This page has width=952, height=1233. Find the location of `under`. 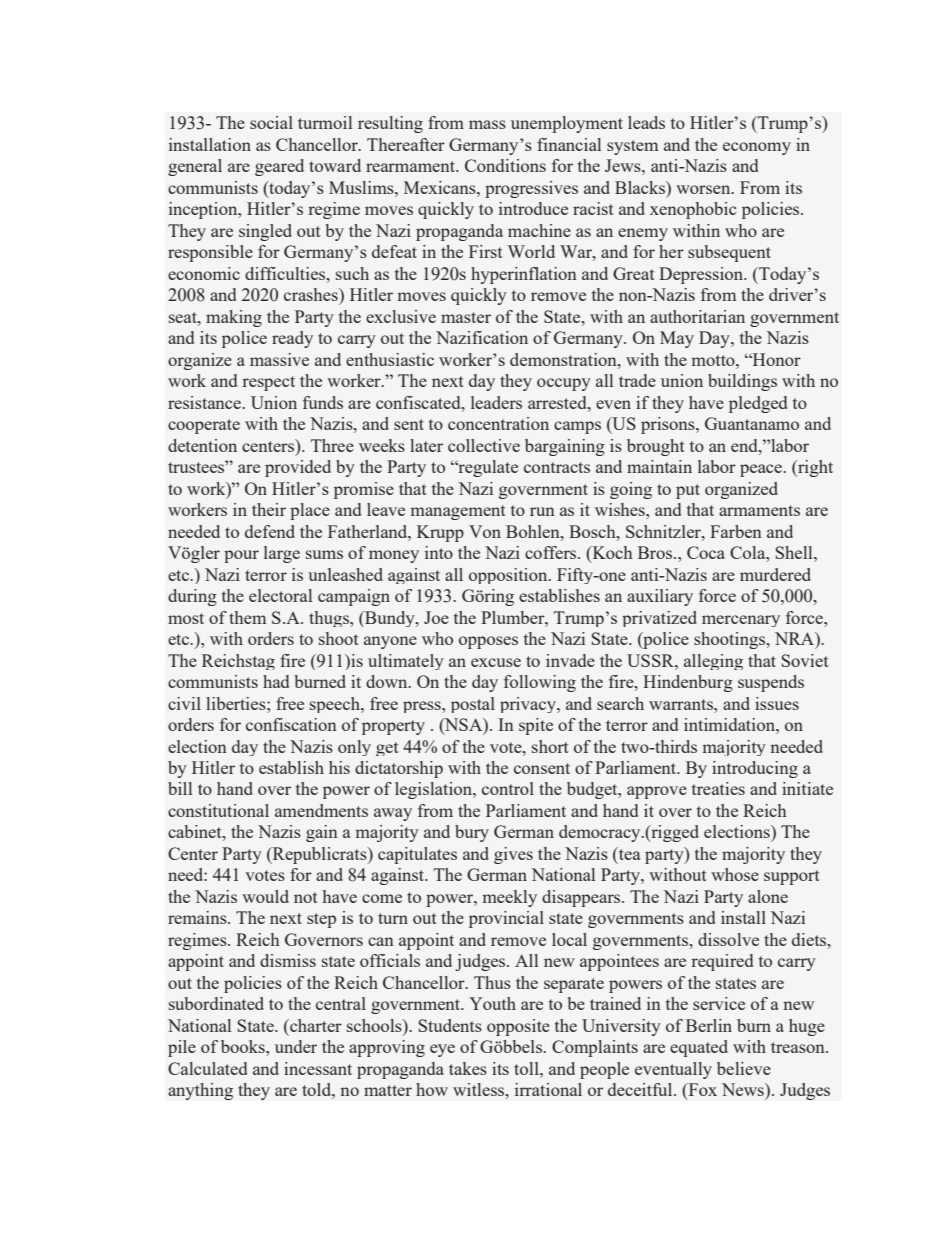

under is located at coordinates (296, 1046).
